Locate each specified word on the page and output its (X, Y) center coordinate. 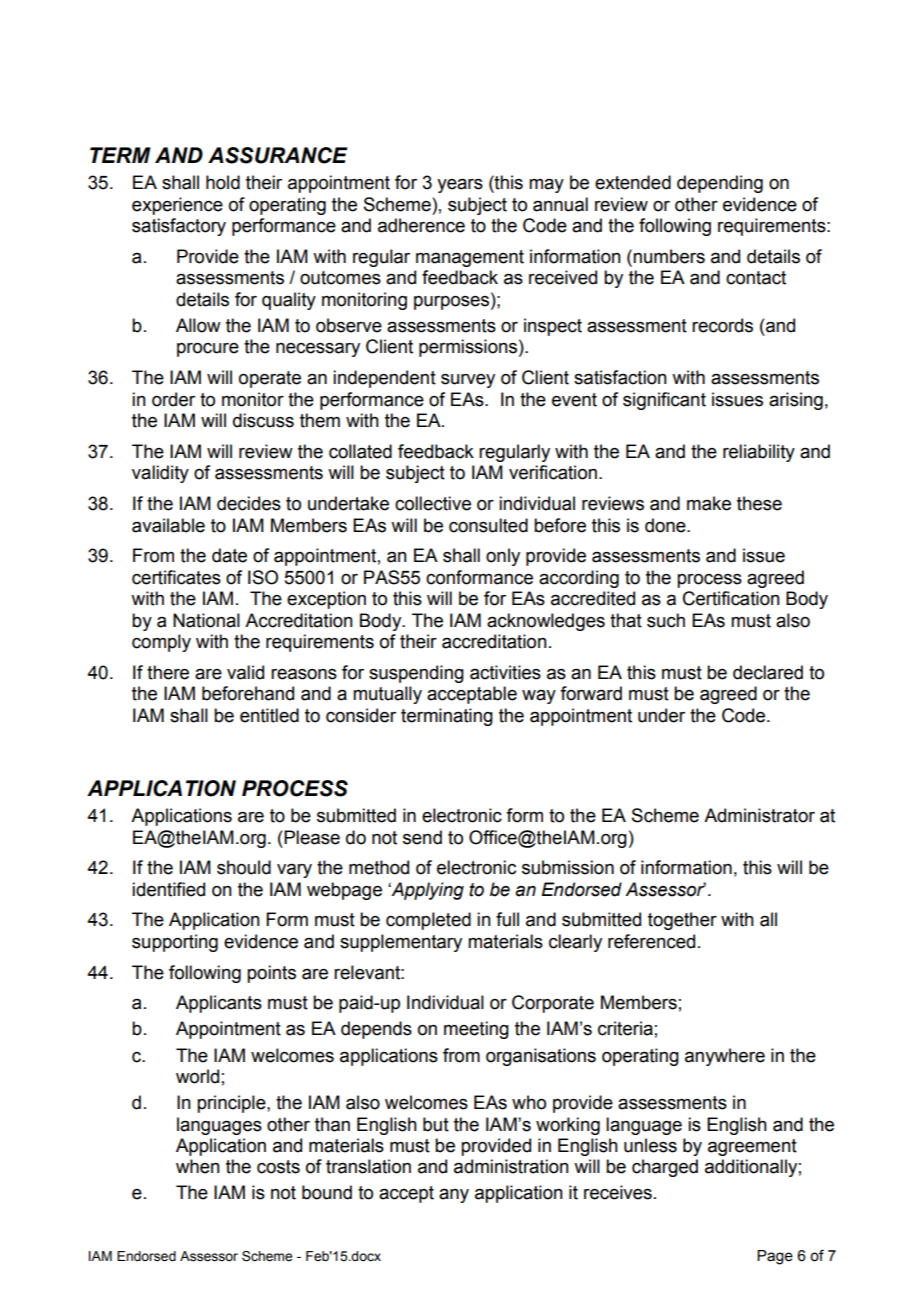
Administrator (759, 815)
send (422, 837)
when (198, 1166)
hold (223, 182)
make (709, 503)
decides (249, 503)
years (460, 185)
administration (511, 1166)
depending (720, 184)
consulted (488, 525)
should (244, 867)
